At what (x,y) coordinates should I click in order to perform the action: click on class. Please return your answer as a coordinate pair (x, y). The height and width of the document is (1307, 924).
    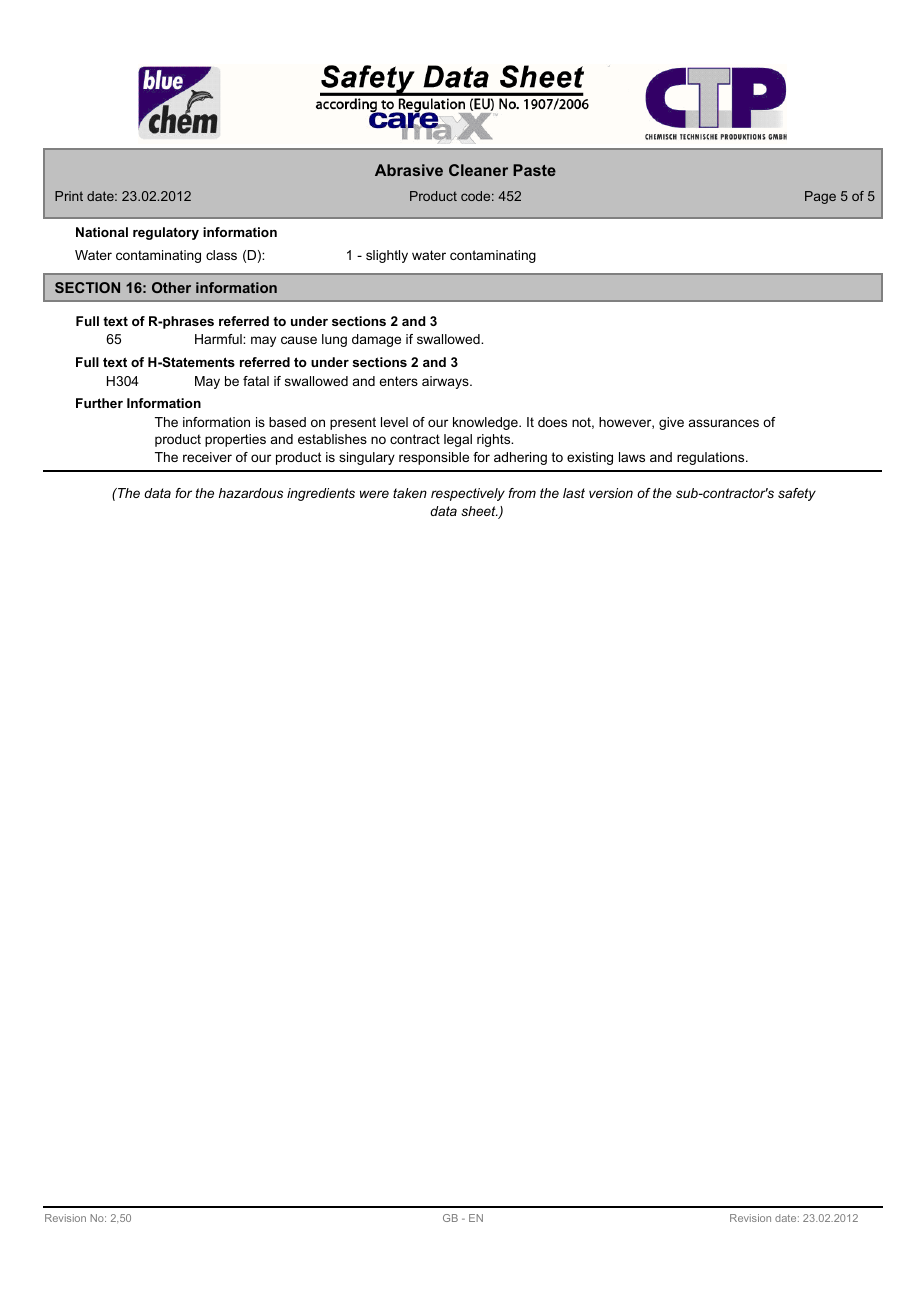
    Looking at the image, I should click on (221, 255).
